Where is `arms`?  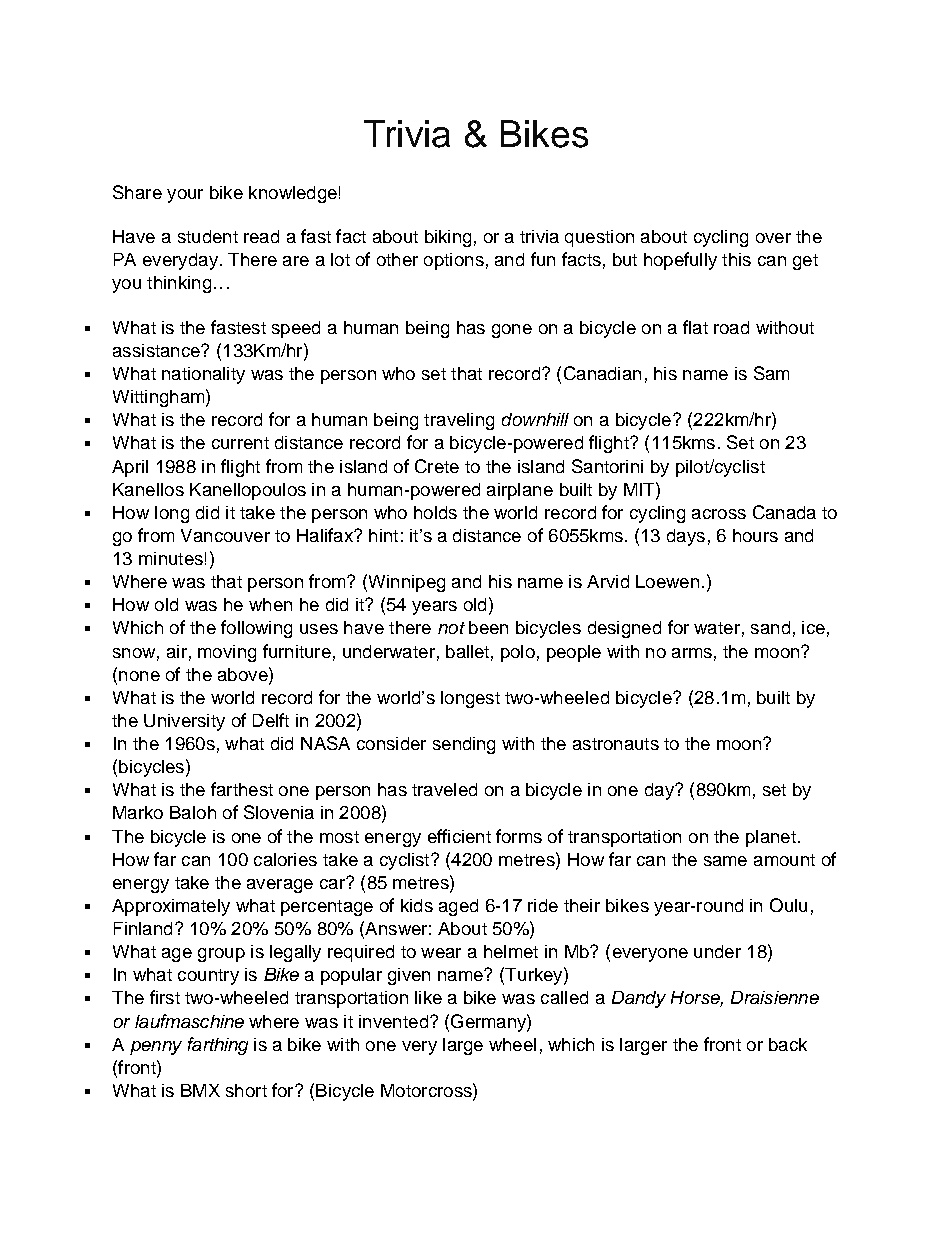
arms is located at coordinates (692, 653).
